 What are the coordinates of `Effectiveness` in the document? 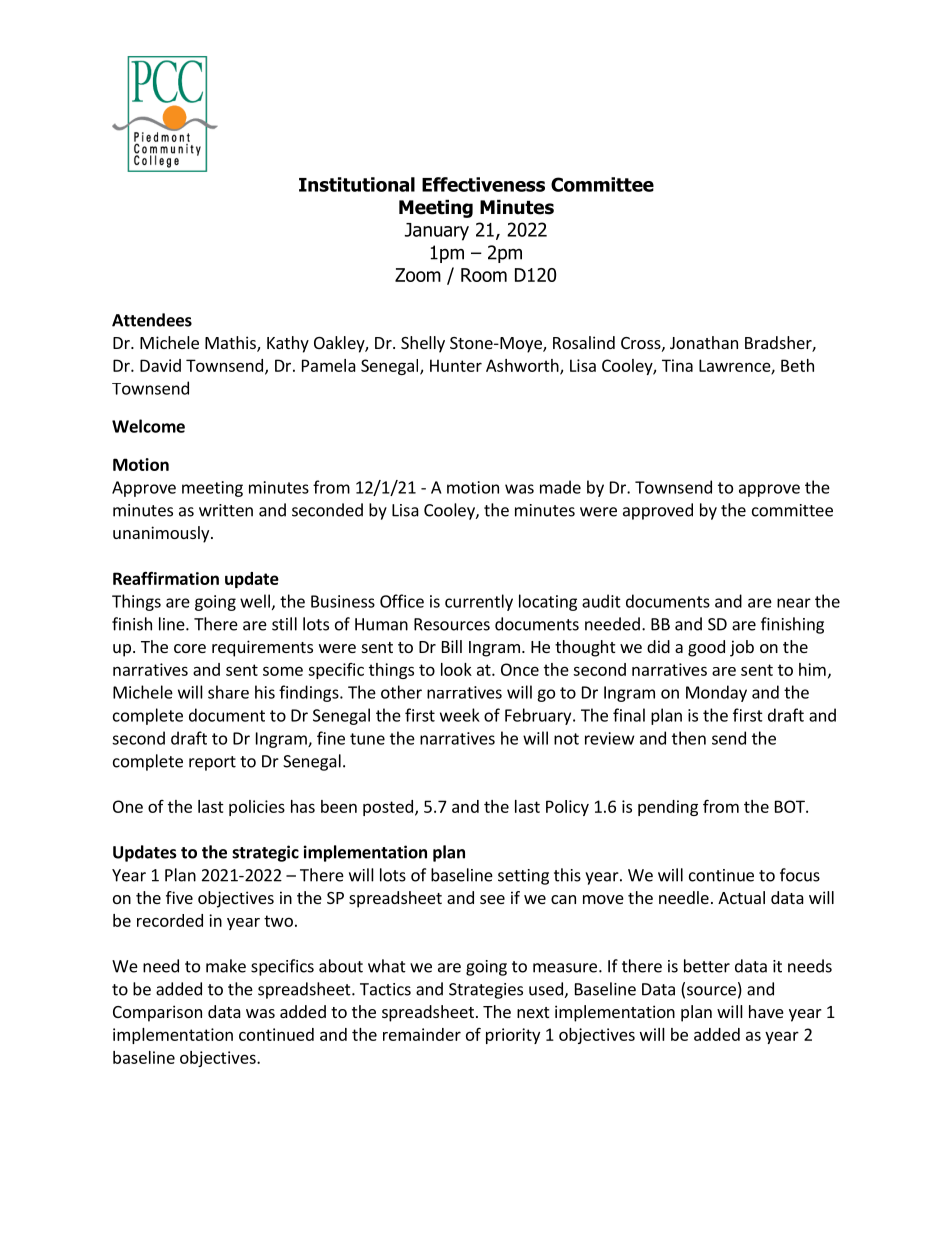 It's located at (483, 184).
